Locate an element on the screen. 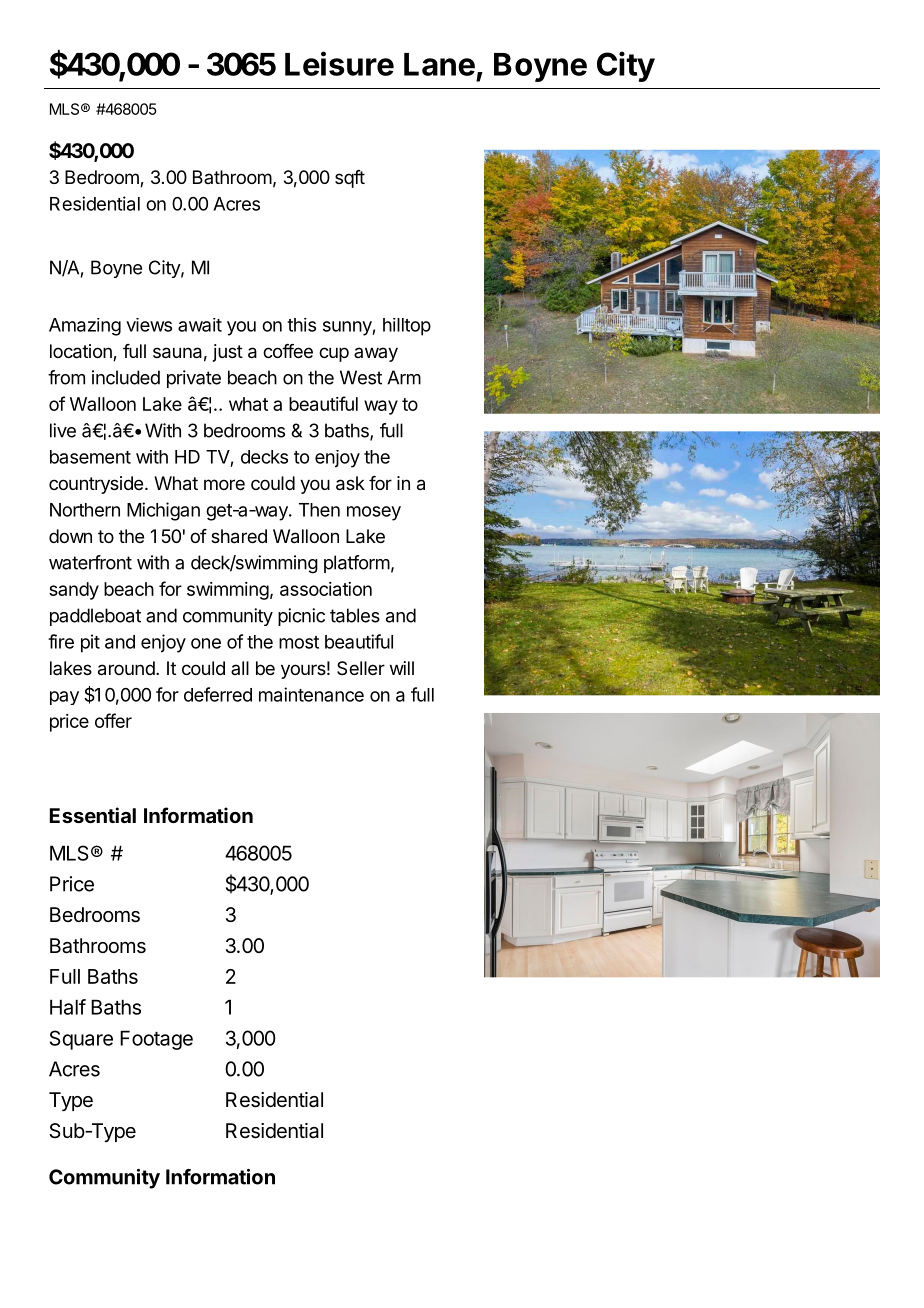 The image size is (924, 1308). waterfront is located at coordinates (90, 562).
